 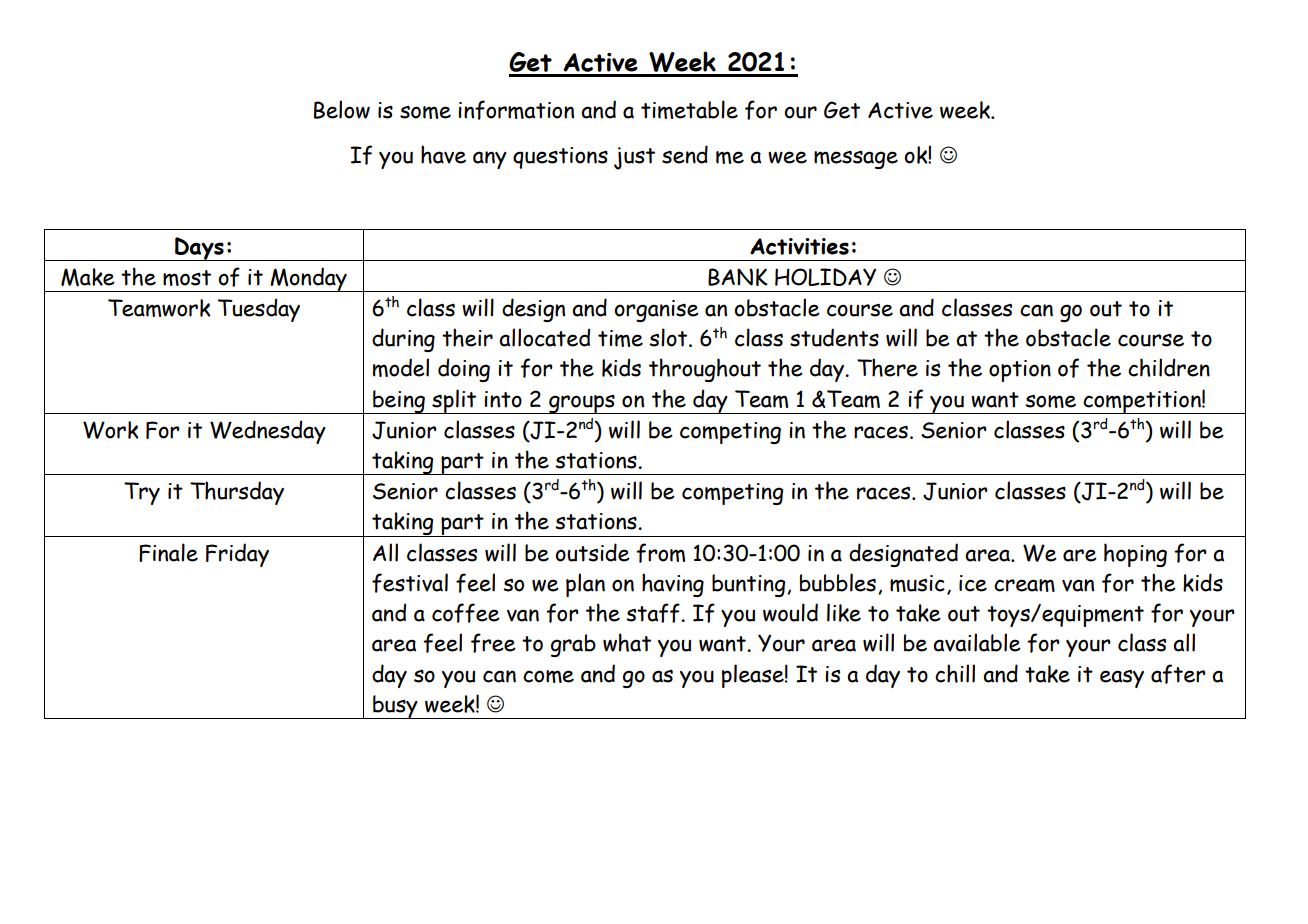 What do you see at coordinates (669, 337) in the page?
I see `slot` at bounding box center [669, 337].
